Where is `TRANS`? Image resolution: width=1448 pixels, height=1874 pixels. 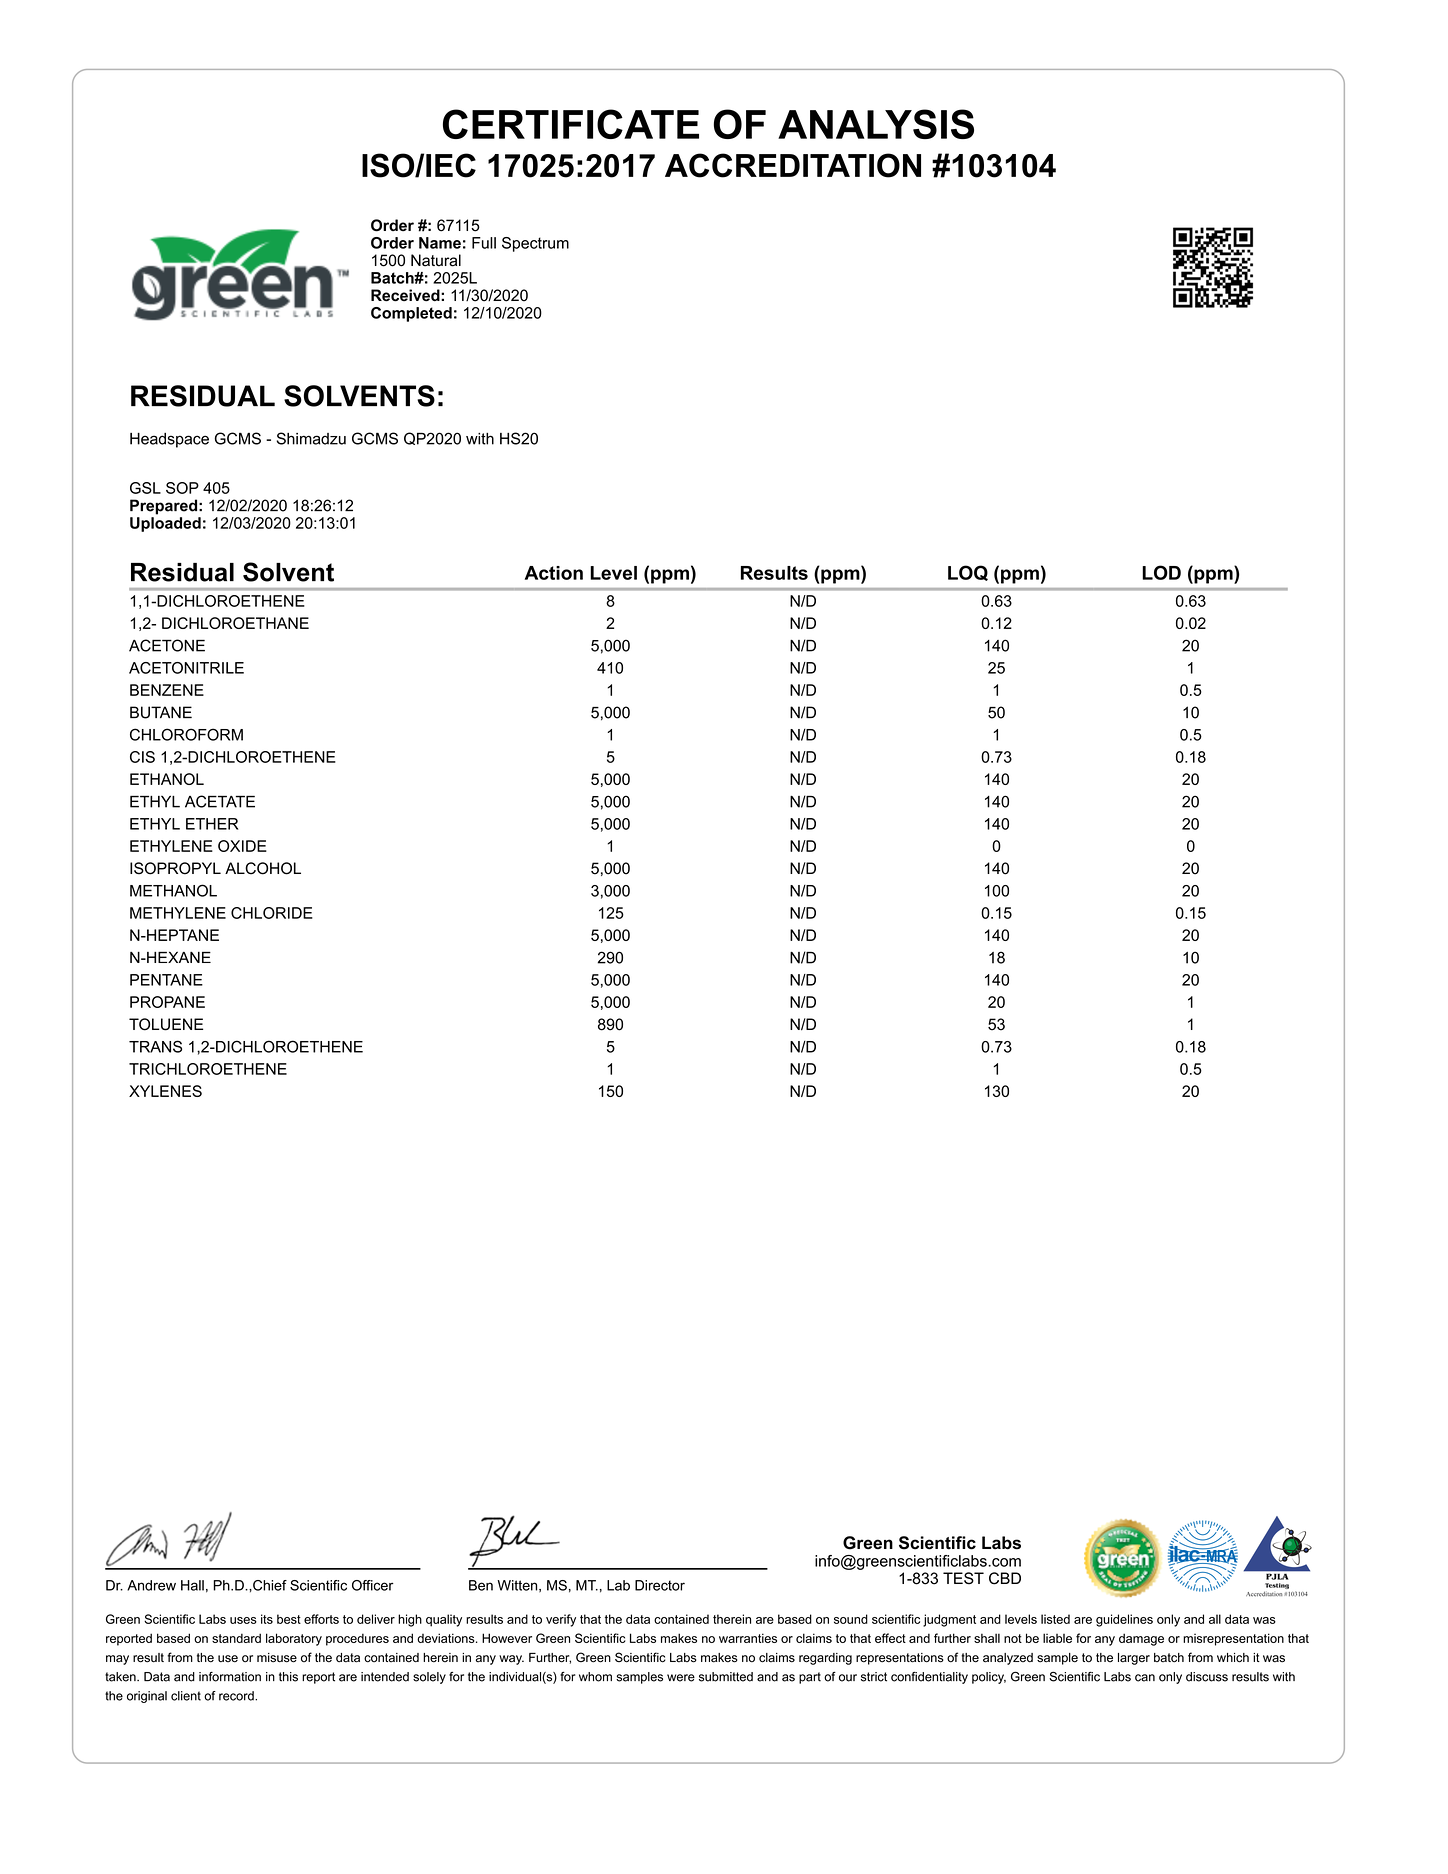 TRANS is located at coordinates (155, 1046).
